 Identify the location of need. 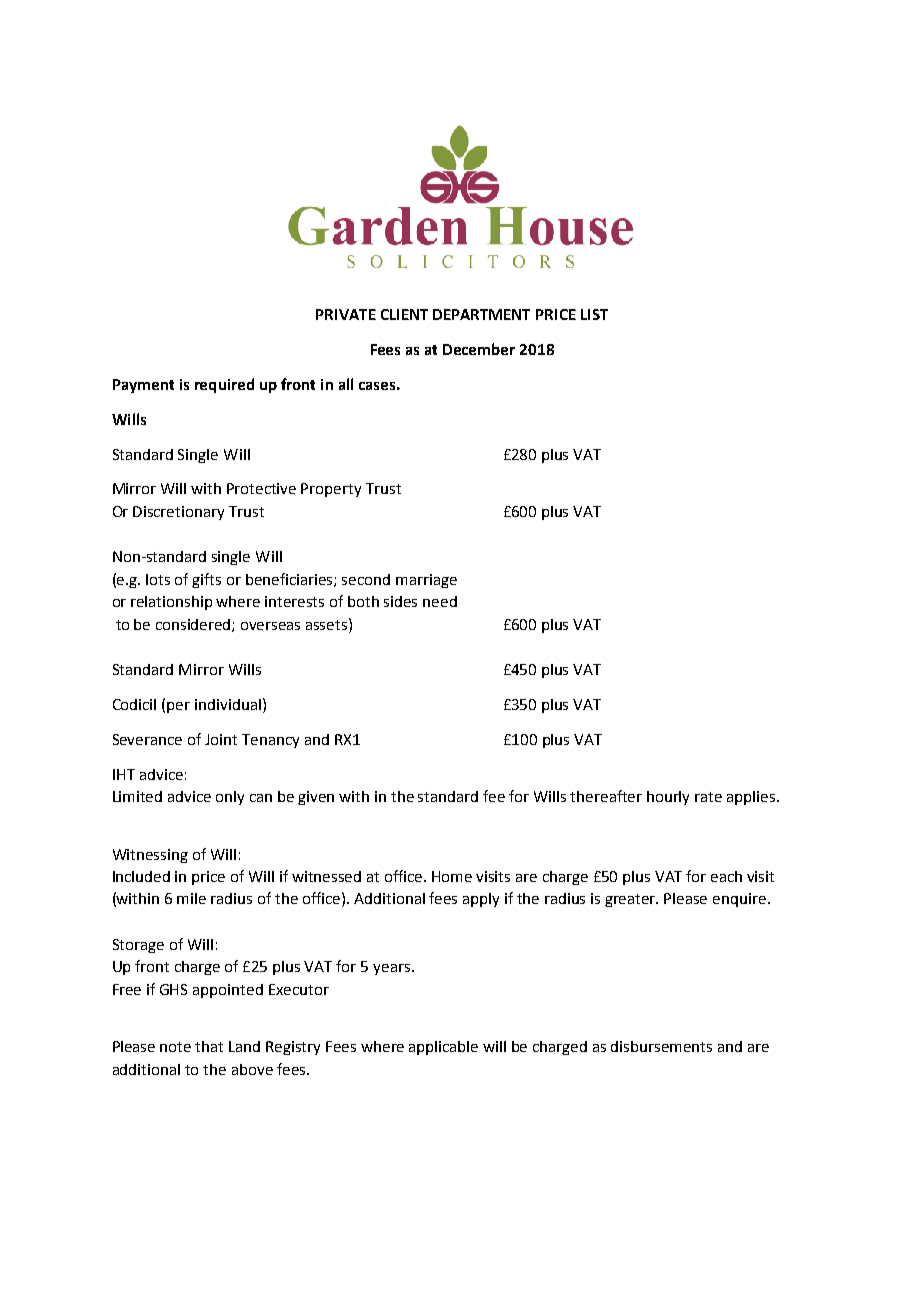
(440, 601).
